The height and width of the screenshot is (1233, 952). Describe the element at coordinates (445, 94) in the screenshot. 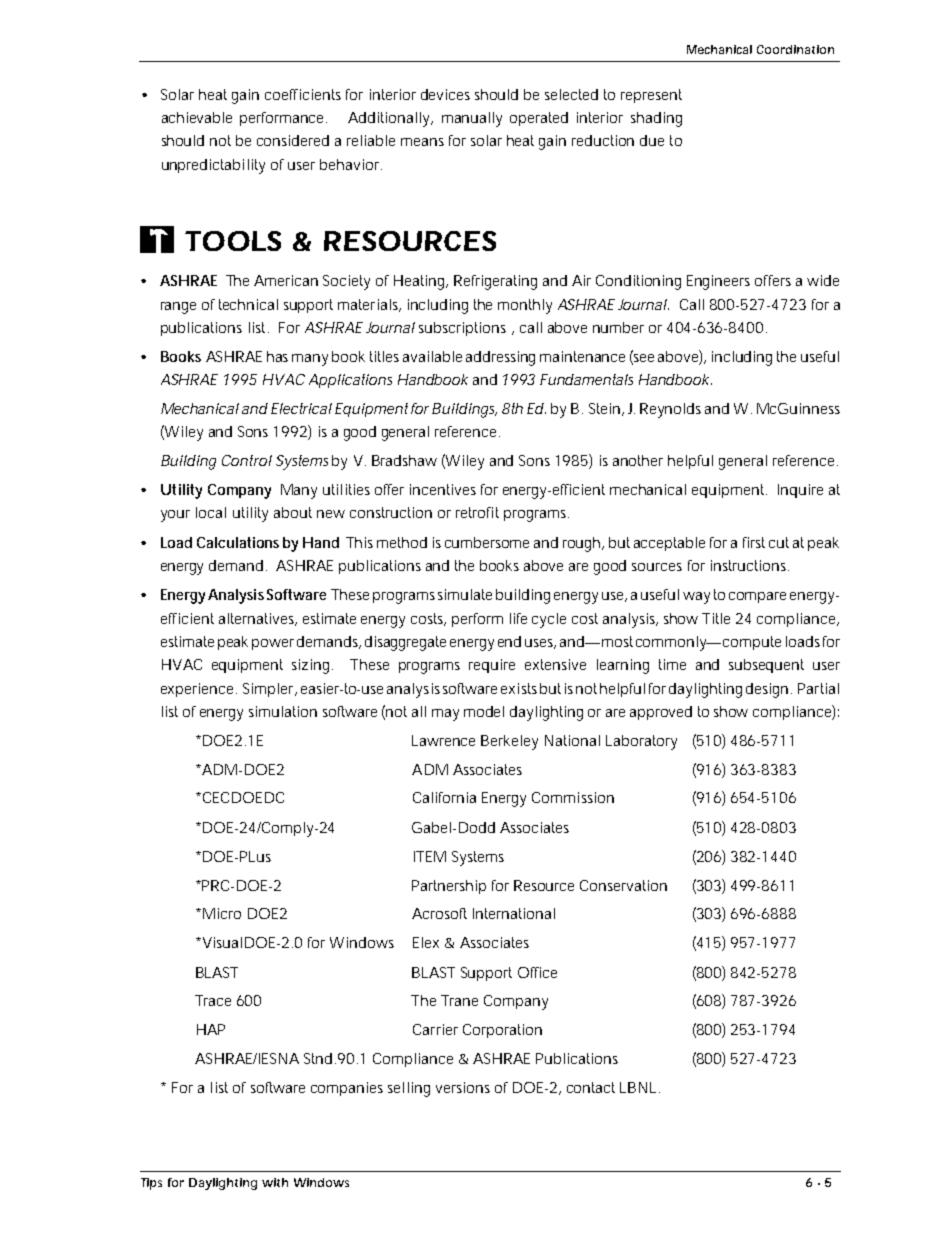

I see `devices` at that location.
